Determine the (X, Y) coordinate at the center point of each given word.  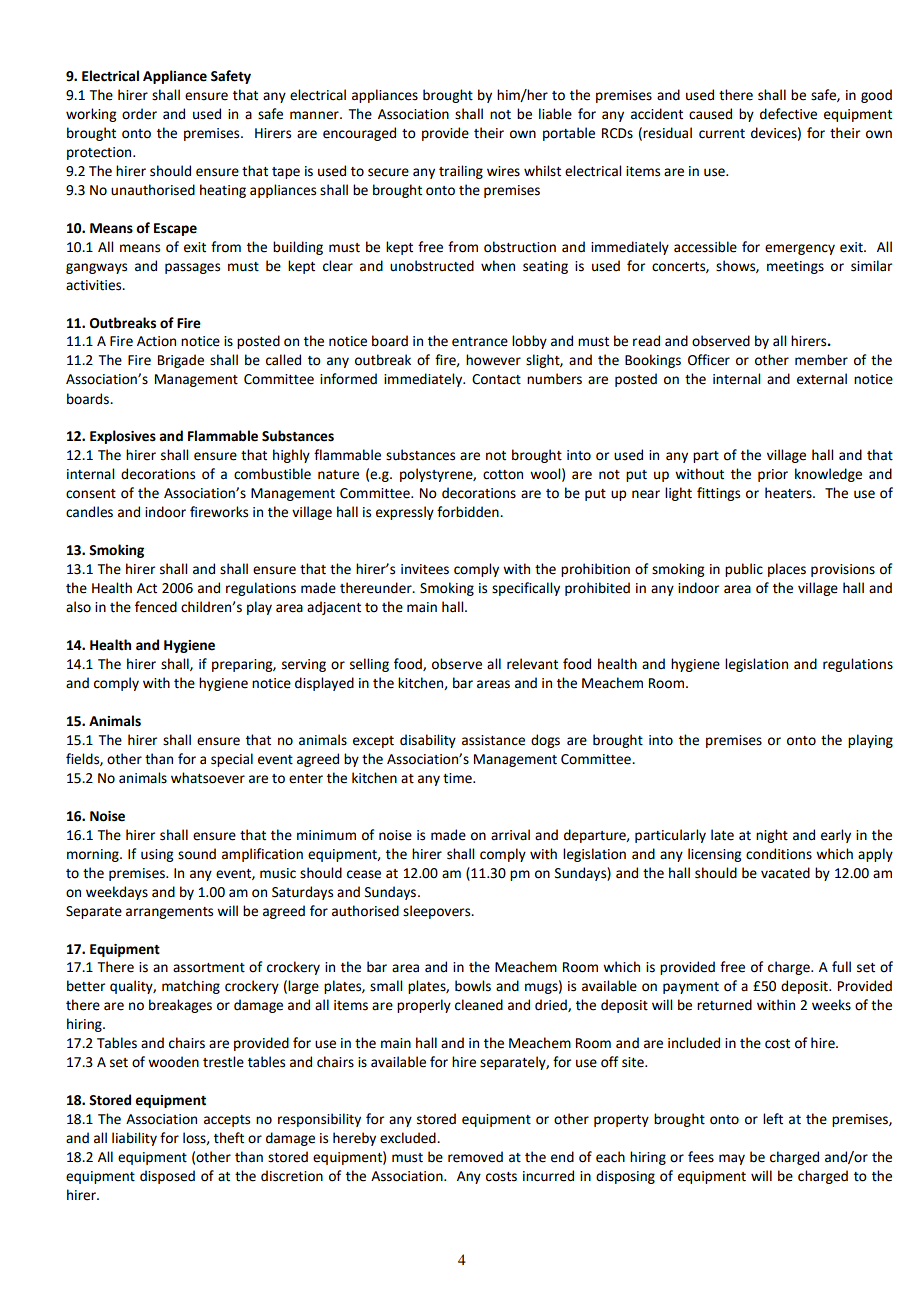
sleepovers (438, 912)
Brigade (181, 361)
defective (788, 114)
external (822, 379)
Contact (496, 379)
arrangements (169, 913)
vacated (785, 873)
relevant (532, 664)
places (787, 570)
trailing (461, 172)
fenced (156, 607)
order (139, 114)
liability (134, 1139)
